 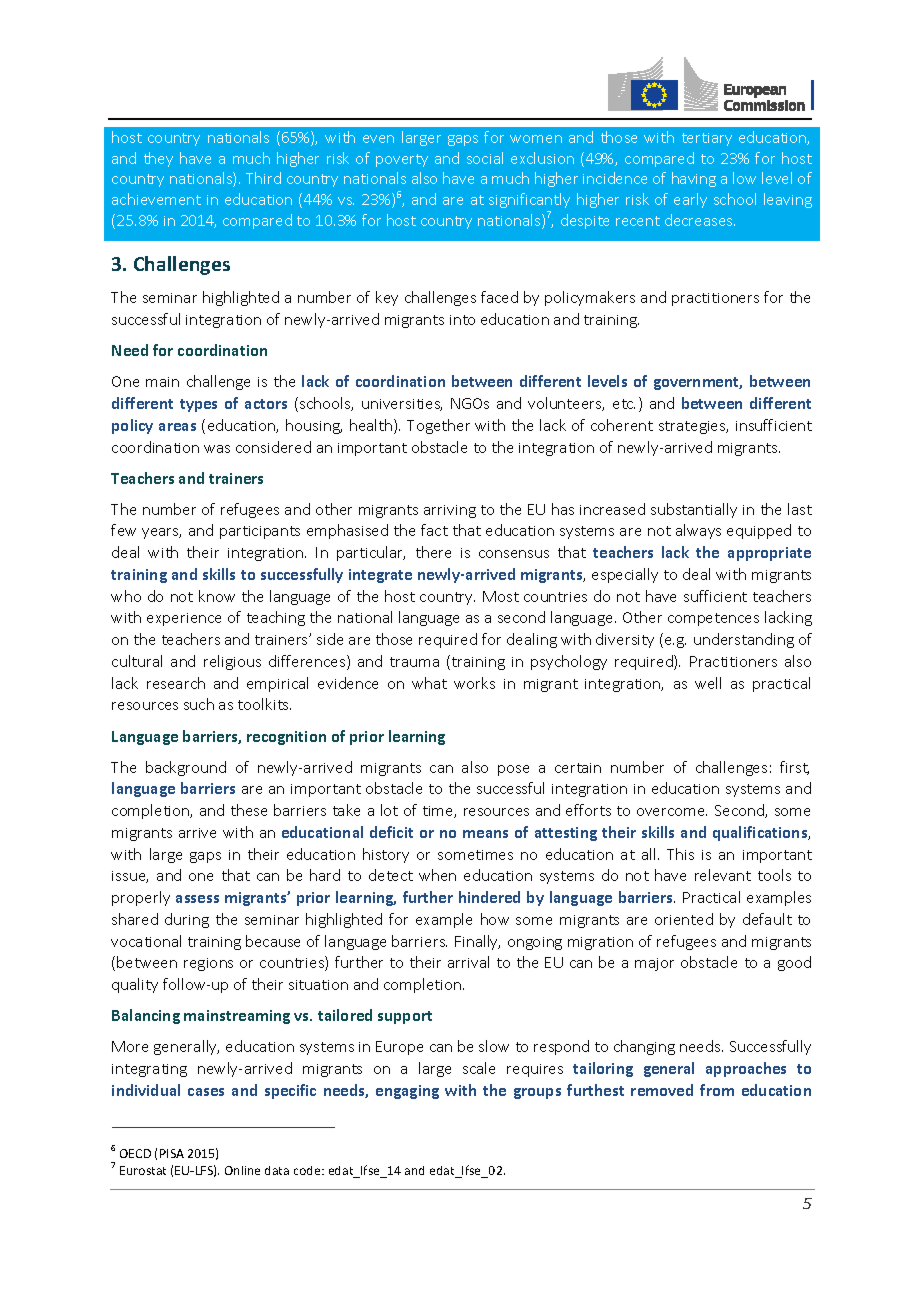 I want to click on PISA, so click(x=172, y=1153).
